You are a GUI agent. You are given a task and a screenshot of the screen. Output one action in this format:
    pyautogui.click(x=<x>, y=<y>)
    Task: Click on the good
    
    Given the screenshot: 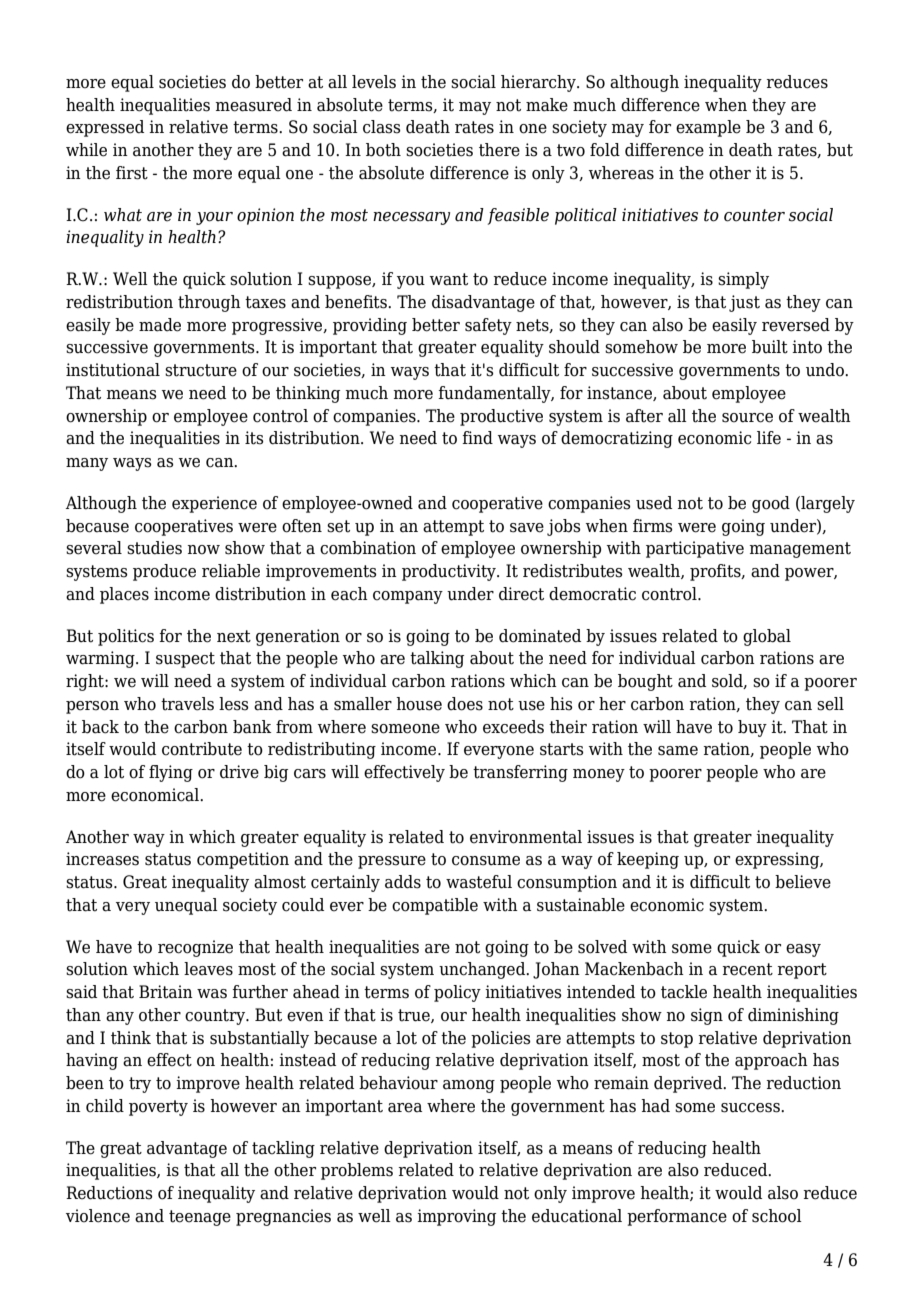 What is the action you would take?
    pyautogui.click(x=771, y=504)
